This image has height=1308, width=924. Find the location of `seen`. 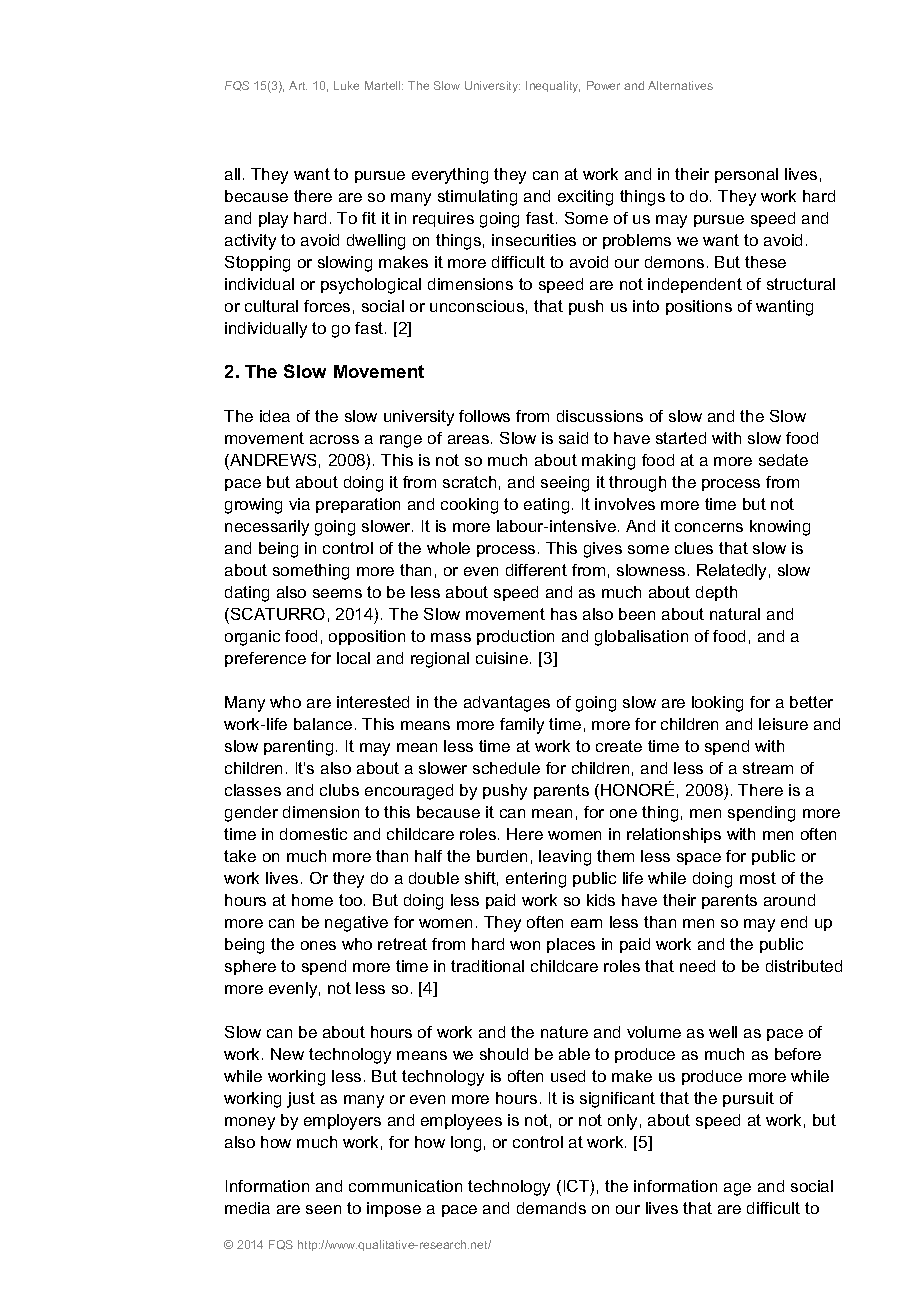

seen is located at coordinates (323, 1209).
